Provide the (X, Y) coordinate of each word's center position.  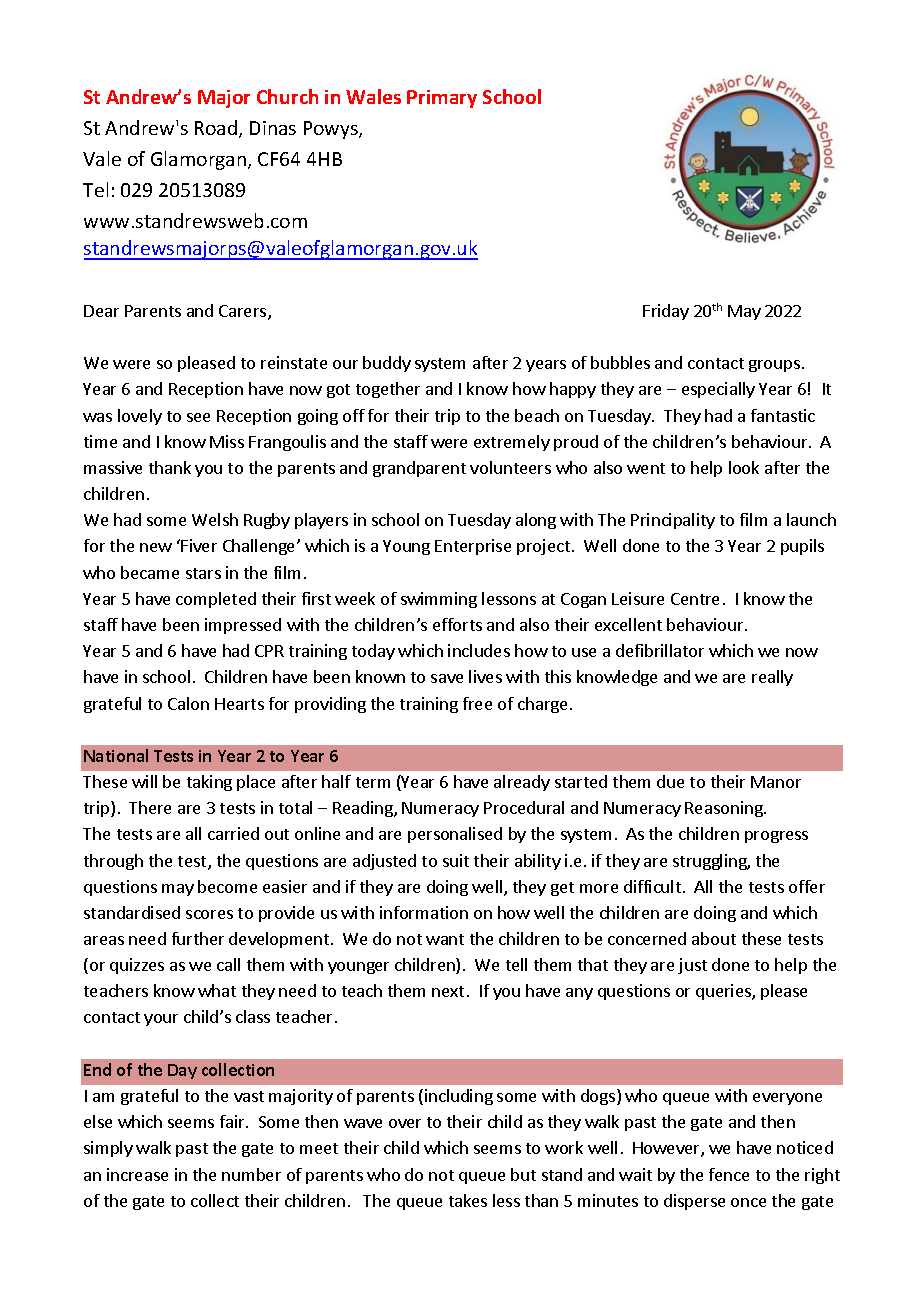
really (772, 678)
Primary (442, 99)
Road (216, 127)
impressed (243, 626)
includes (479, 650)
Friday (666, 312)
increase (137, 1174)
